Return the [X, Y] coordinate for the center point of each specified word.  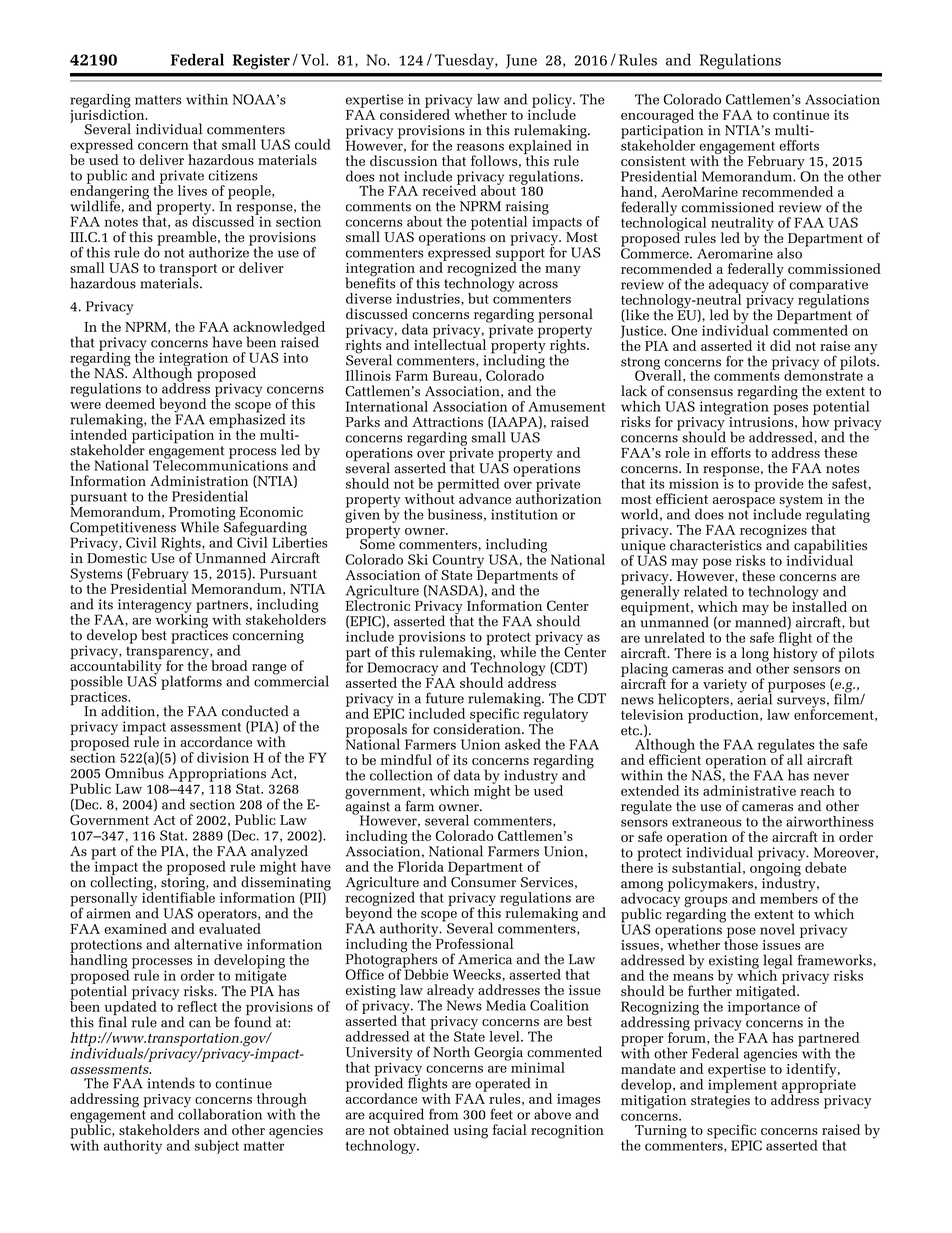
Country [458, 562]
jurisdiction [108, 116]
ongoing [775, 869]
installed [819, 605]
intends [171, 1083]
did [780, 345]
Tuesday [465, 61]
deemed [130, 403]
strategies [720, 1102]
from [443, 1114]
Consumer [483, 881]
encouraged [657, 117]
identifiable [178, 896]
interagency [155, 607]
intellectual [450, 343]
